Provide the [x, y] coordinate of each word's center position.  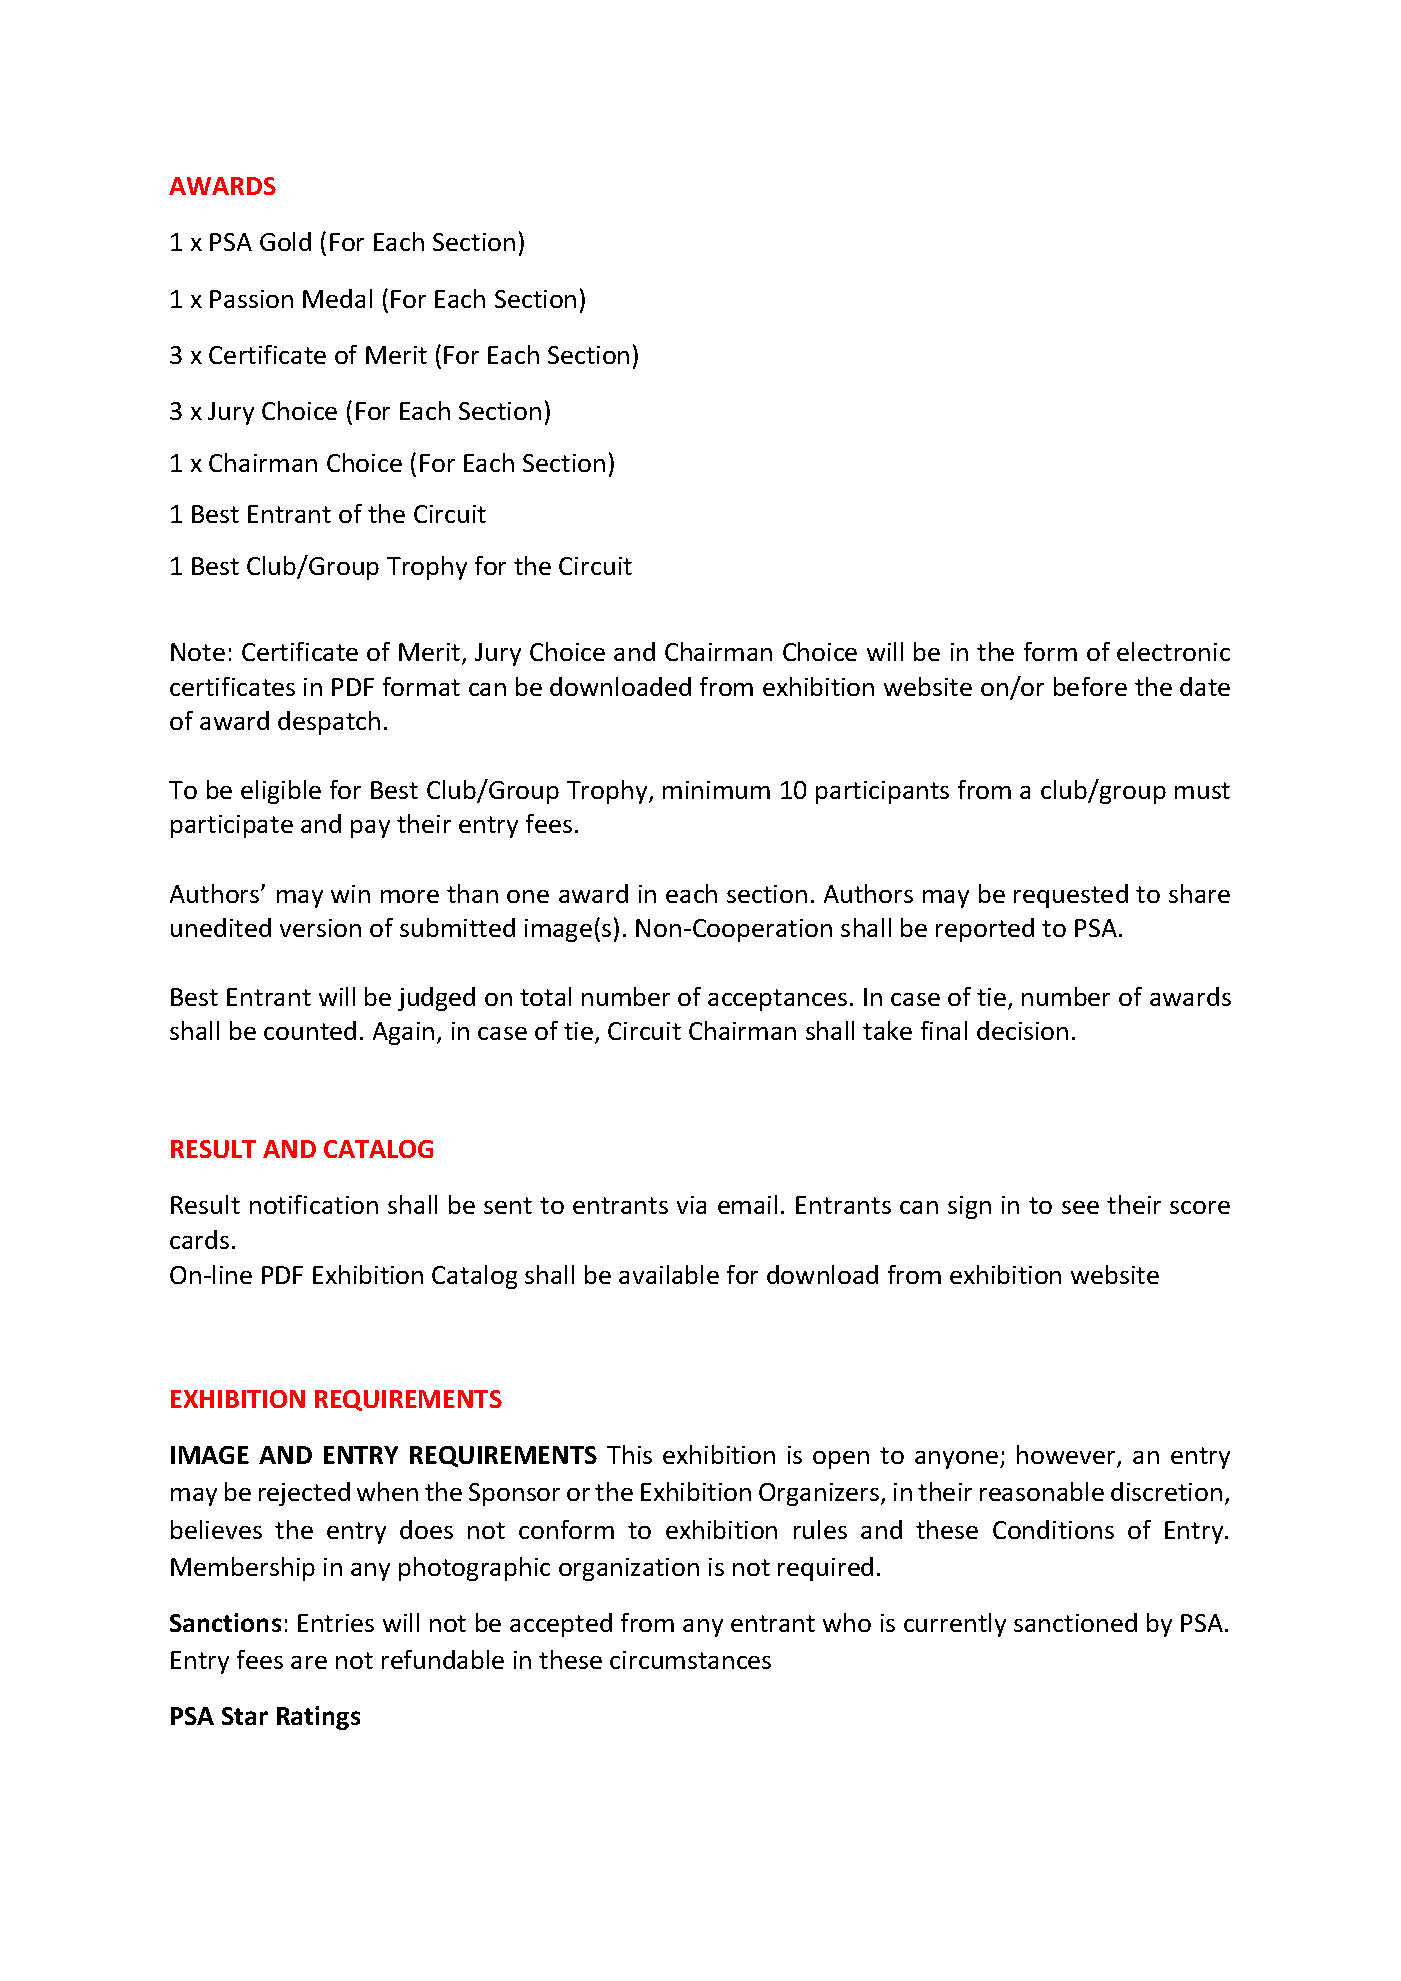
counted [310, 1030]
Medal [337, 298]
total [545, 996]
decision [1022, 1030]
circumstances [690, 1660]
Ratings [318, 1718]
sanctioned [1075, 1622]
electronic [1173, 651]
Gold [285, 241]
